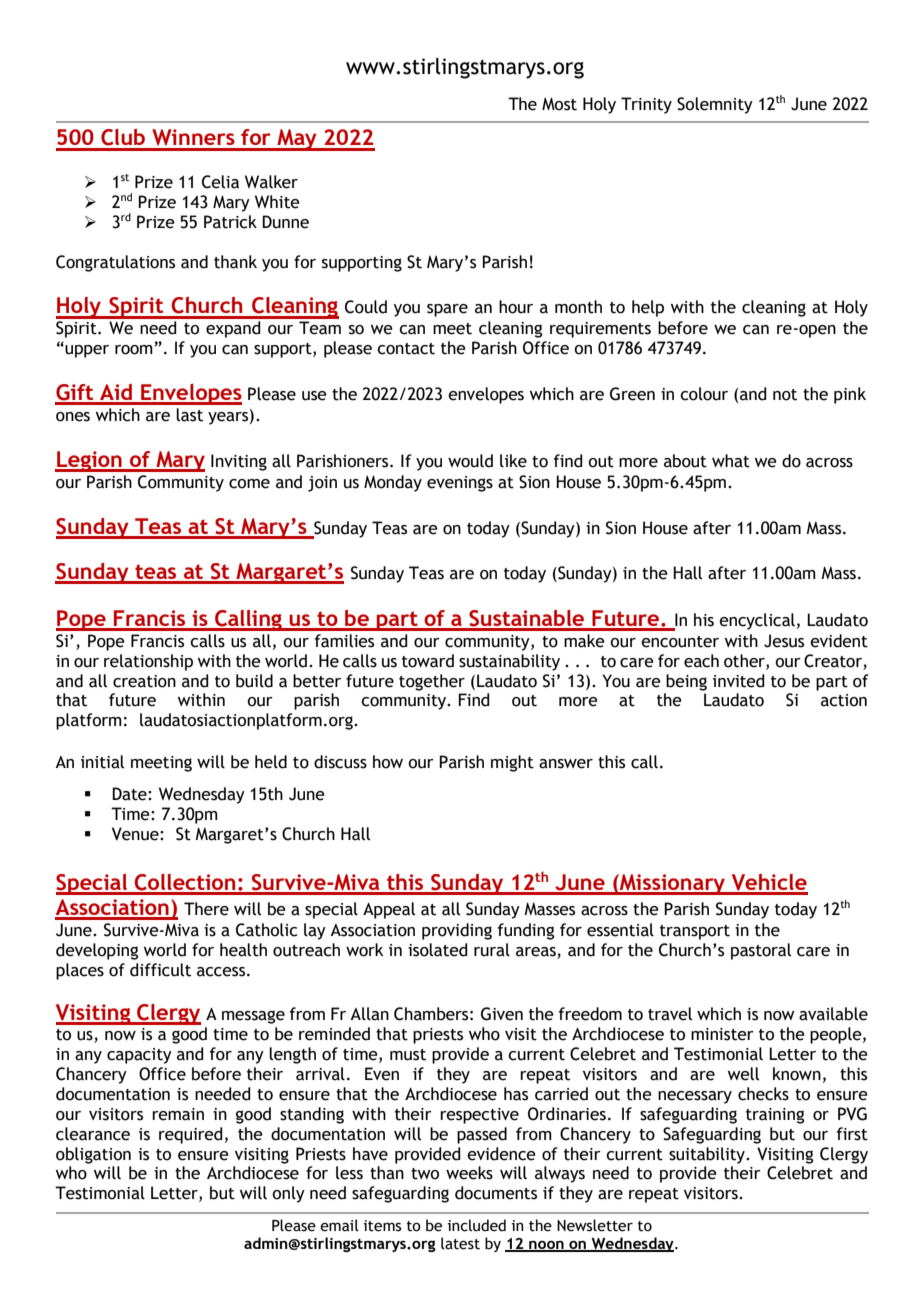 Image resolution: width=924 pixels, height=1308 pixels. What do you see at coordinates (160, 970) in the image?
I see `difficult` at bounding box center [160, 970].
